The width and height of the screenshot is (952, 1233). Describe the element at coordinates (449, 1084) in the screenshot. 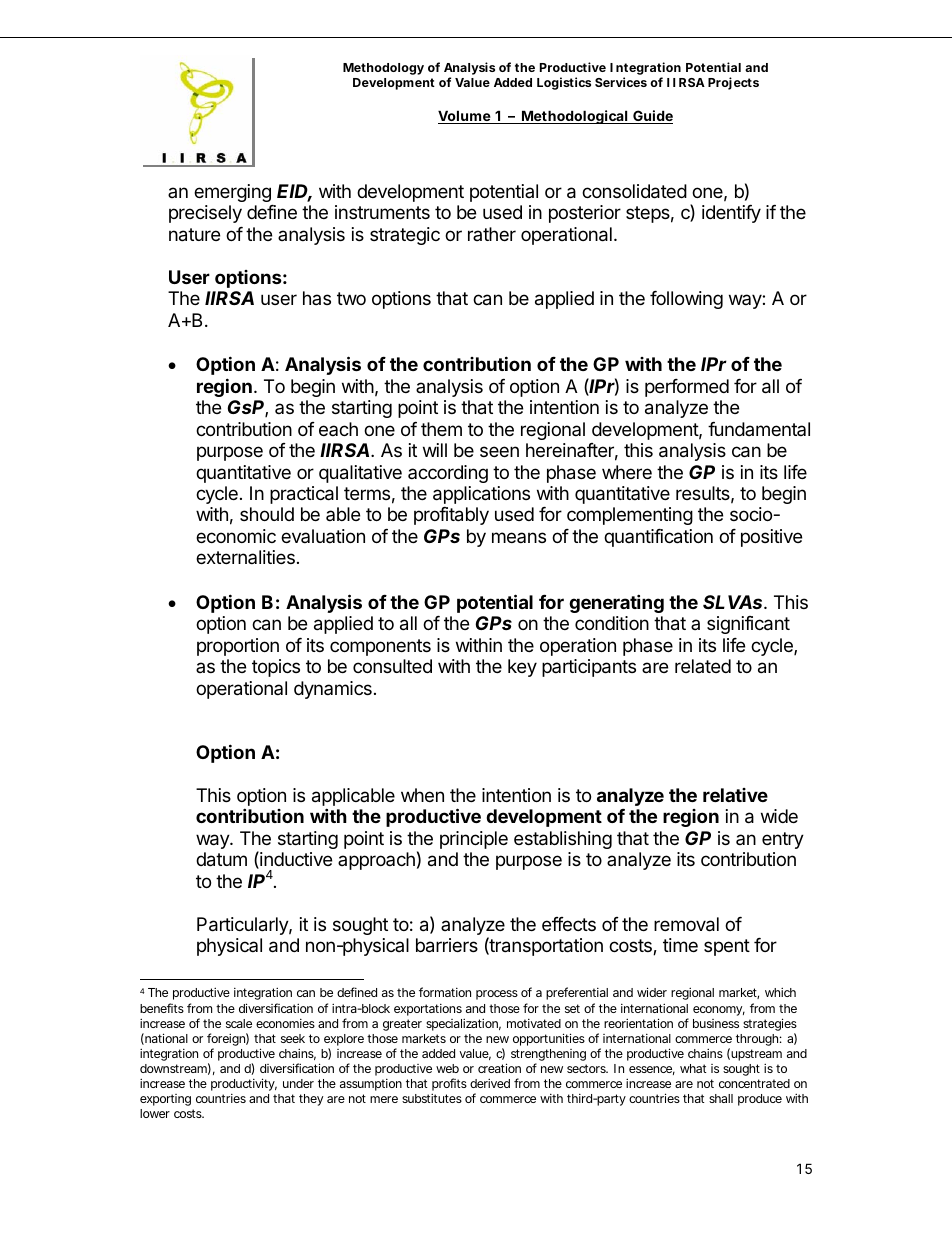

I see `profits` at that location.
